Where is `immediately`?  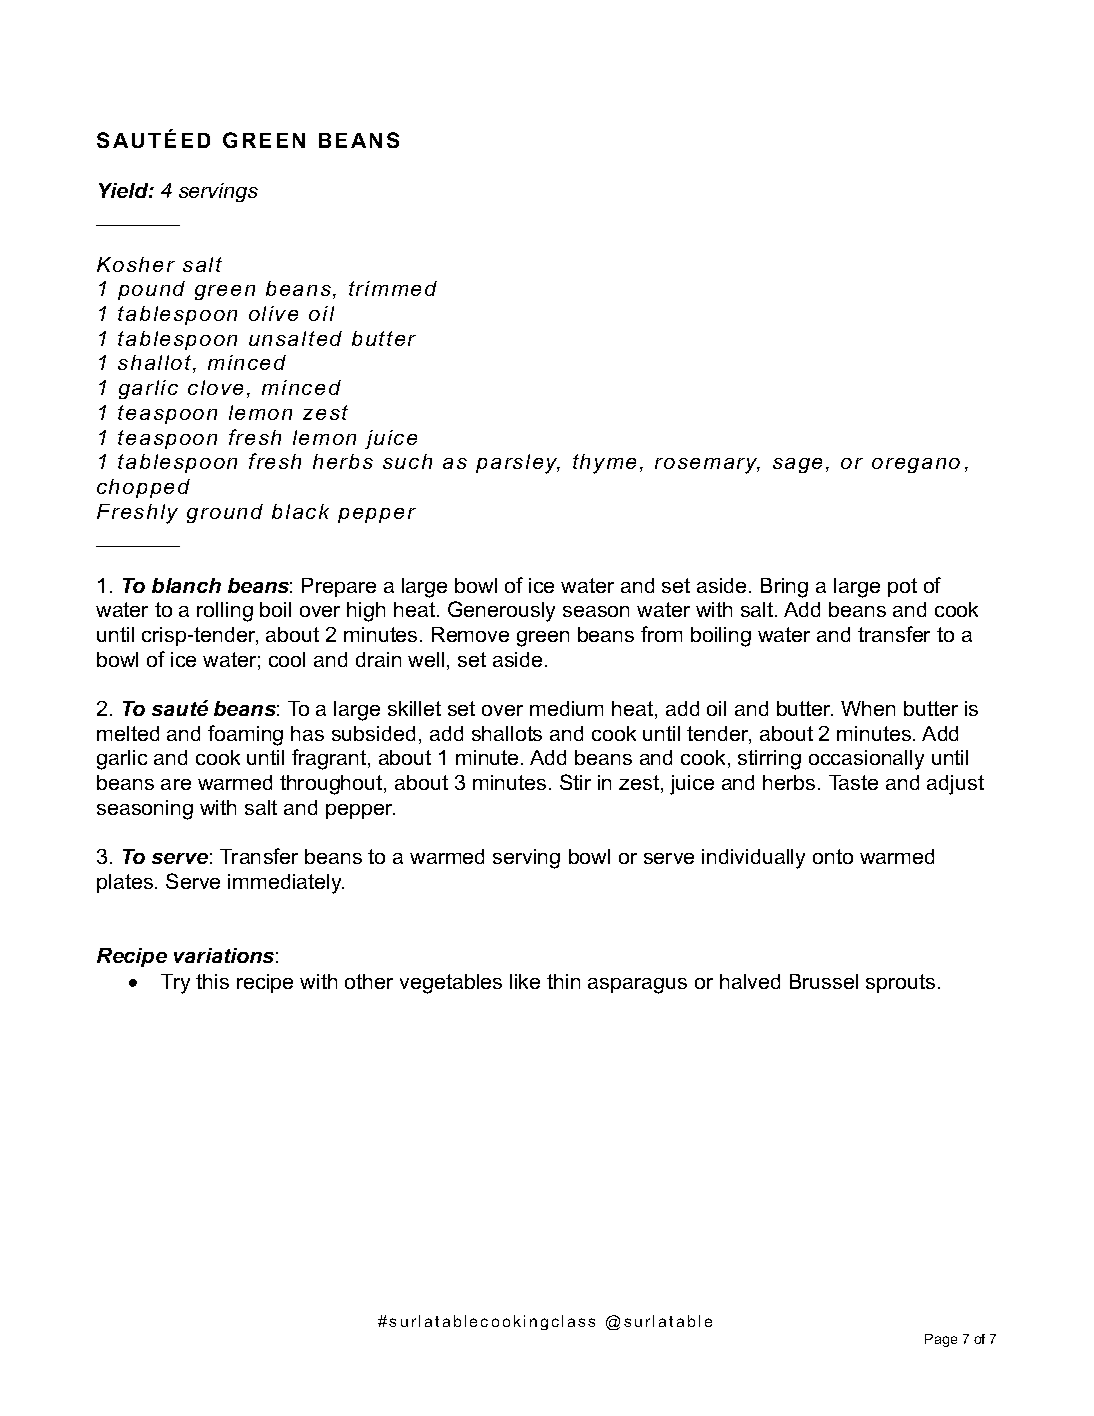 immediately is located at coordinates (286, 884).
